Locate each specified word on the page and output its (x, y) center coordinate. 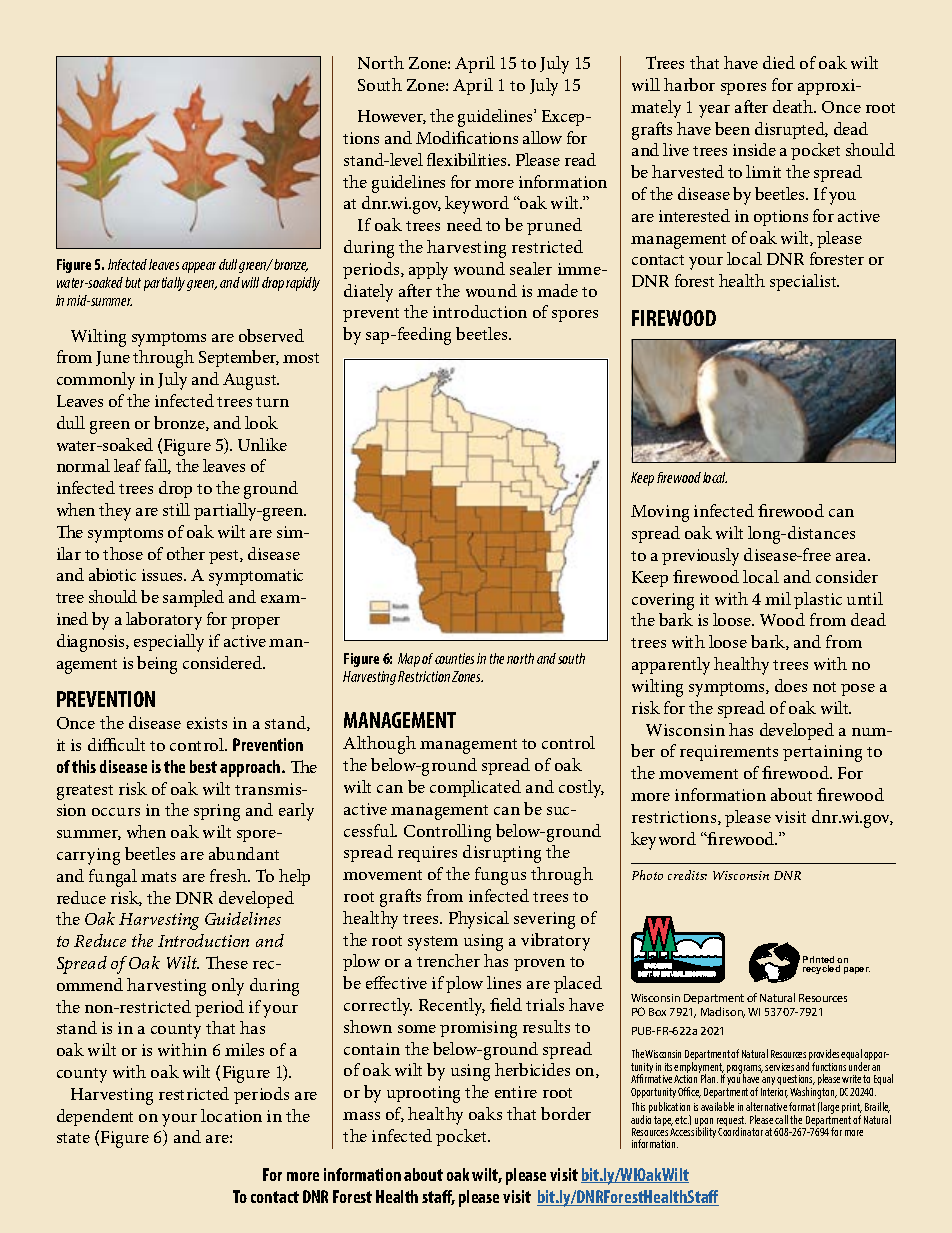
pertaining (822, 753)
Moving (660, 513)
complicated (475, 788)
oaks (485, 1113)
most (301, 358)
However (392, 117)
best (203, 766)
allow (542, 137)
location (231, 1115)
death (794, 106)
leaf (127, 465)
